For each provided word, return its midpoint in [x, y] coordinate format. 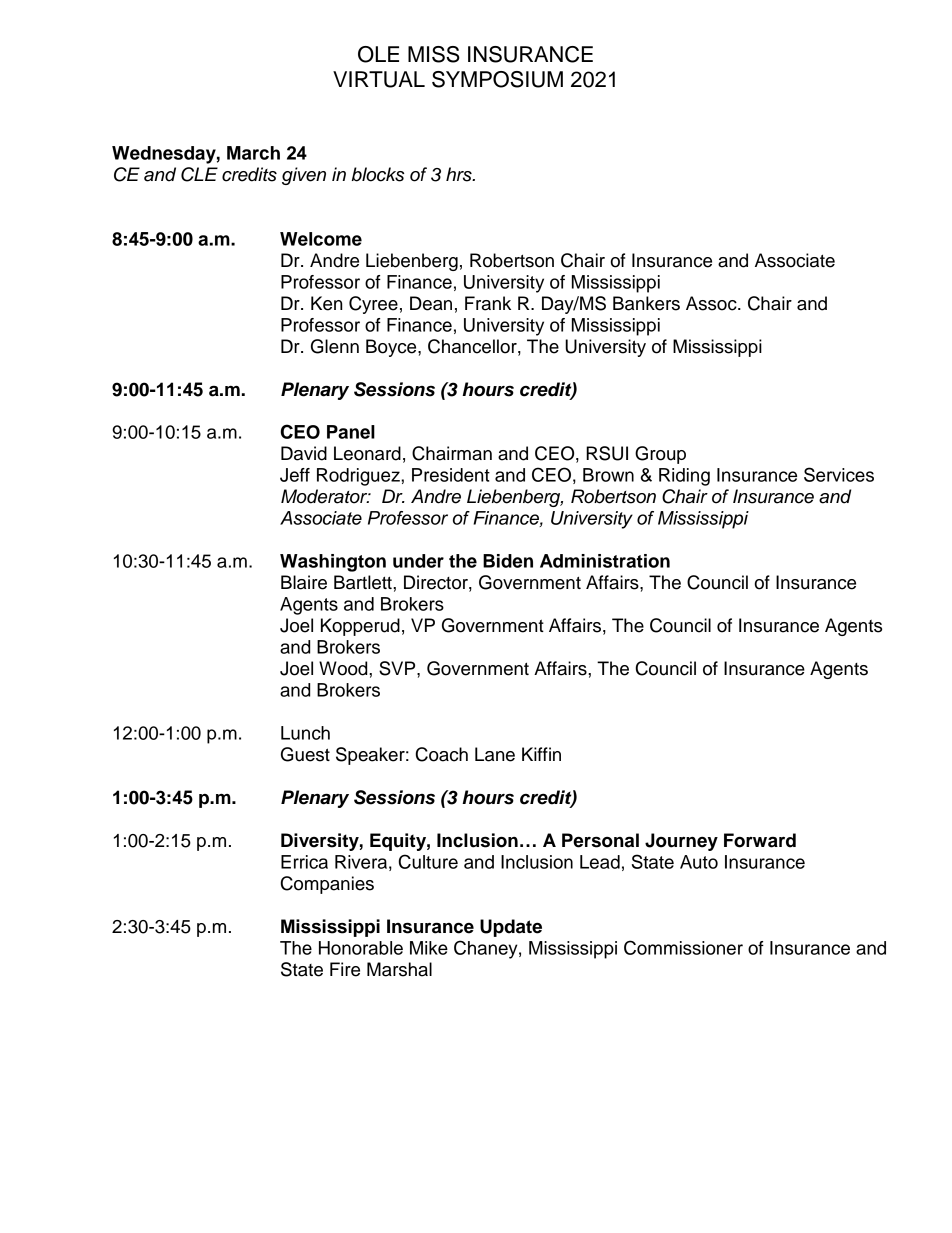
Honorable [361, 948]
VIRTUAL [379, 79]
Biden [508, 561]
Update [511, 928]
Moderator [325, 496]
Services [839, 474]
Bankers [646, 303]
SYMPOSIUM [497, 79]
